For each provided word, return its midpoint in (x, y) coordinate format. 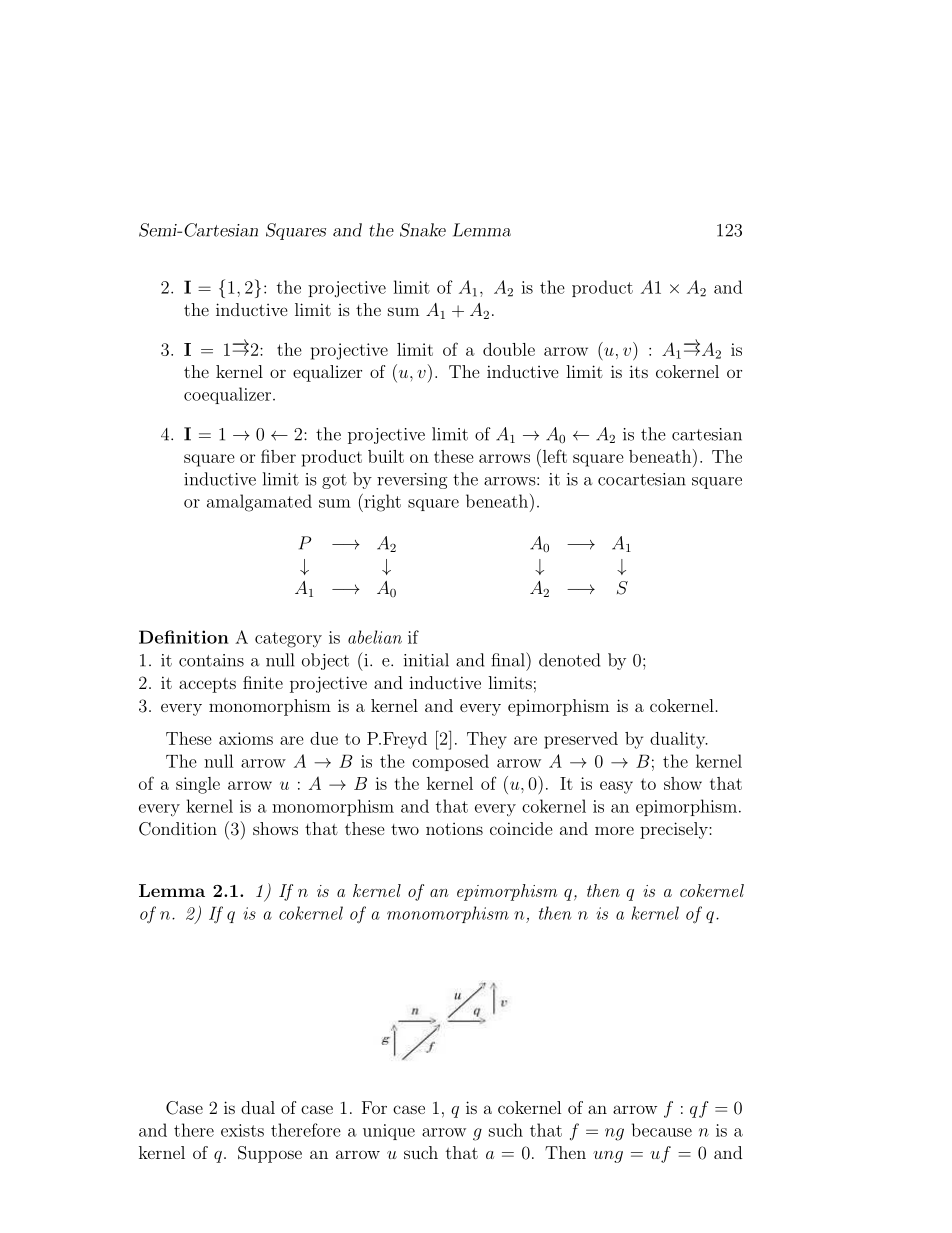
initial (426, 660)
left (553, 456)
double (509, 349)
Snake (423, 230)
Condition (178, 829)
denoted (569, 660)
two (405, 829)
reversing (412, 481)
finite (263, 682)
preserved (581, 740)
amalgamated (259, 503)
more (614, 830)
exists (242, 1130)
